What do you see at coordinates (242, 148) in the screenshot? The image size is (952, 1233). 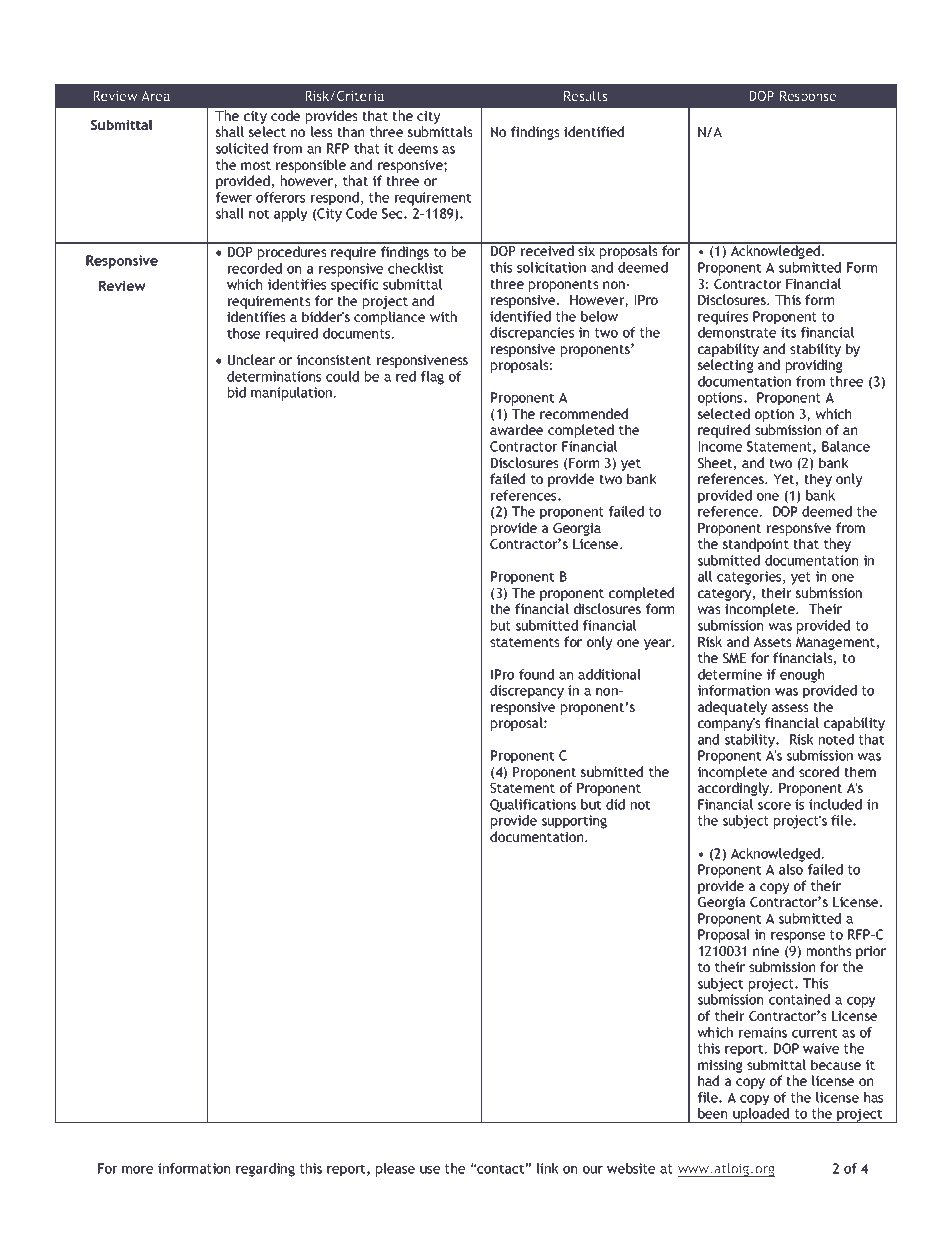 I see `solicited` at bounding box center [242, 148].
